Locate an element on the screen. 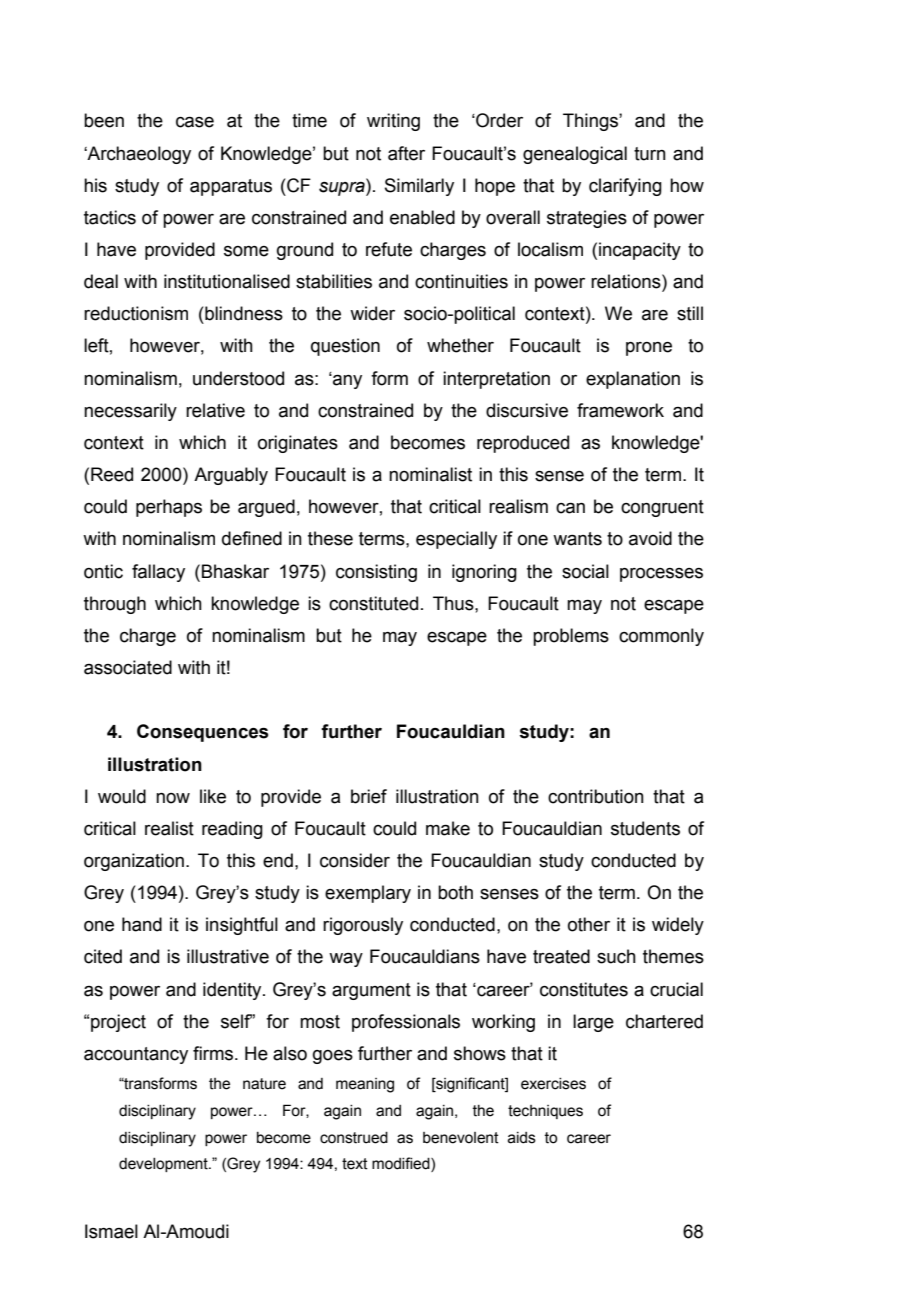 The height and width of the screenshot is (1308, 924). such is located at coordinates (616, 956).
